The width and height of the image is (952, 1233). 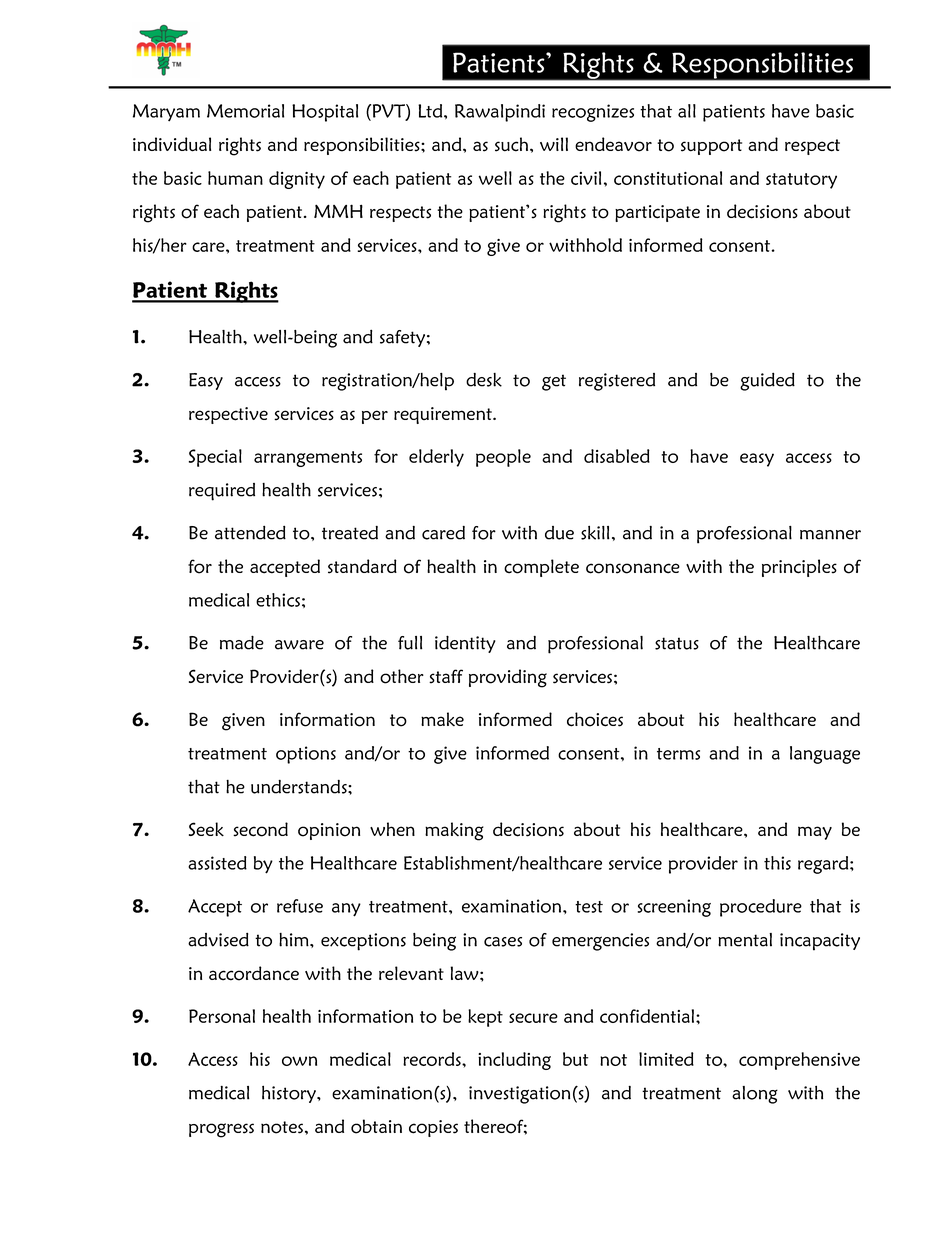 I want to click on support, so click(x=711, y=147).
